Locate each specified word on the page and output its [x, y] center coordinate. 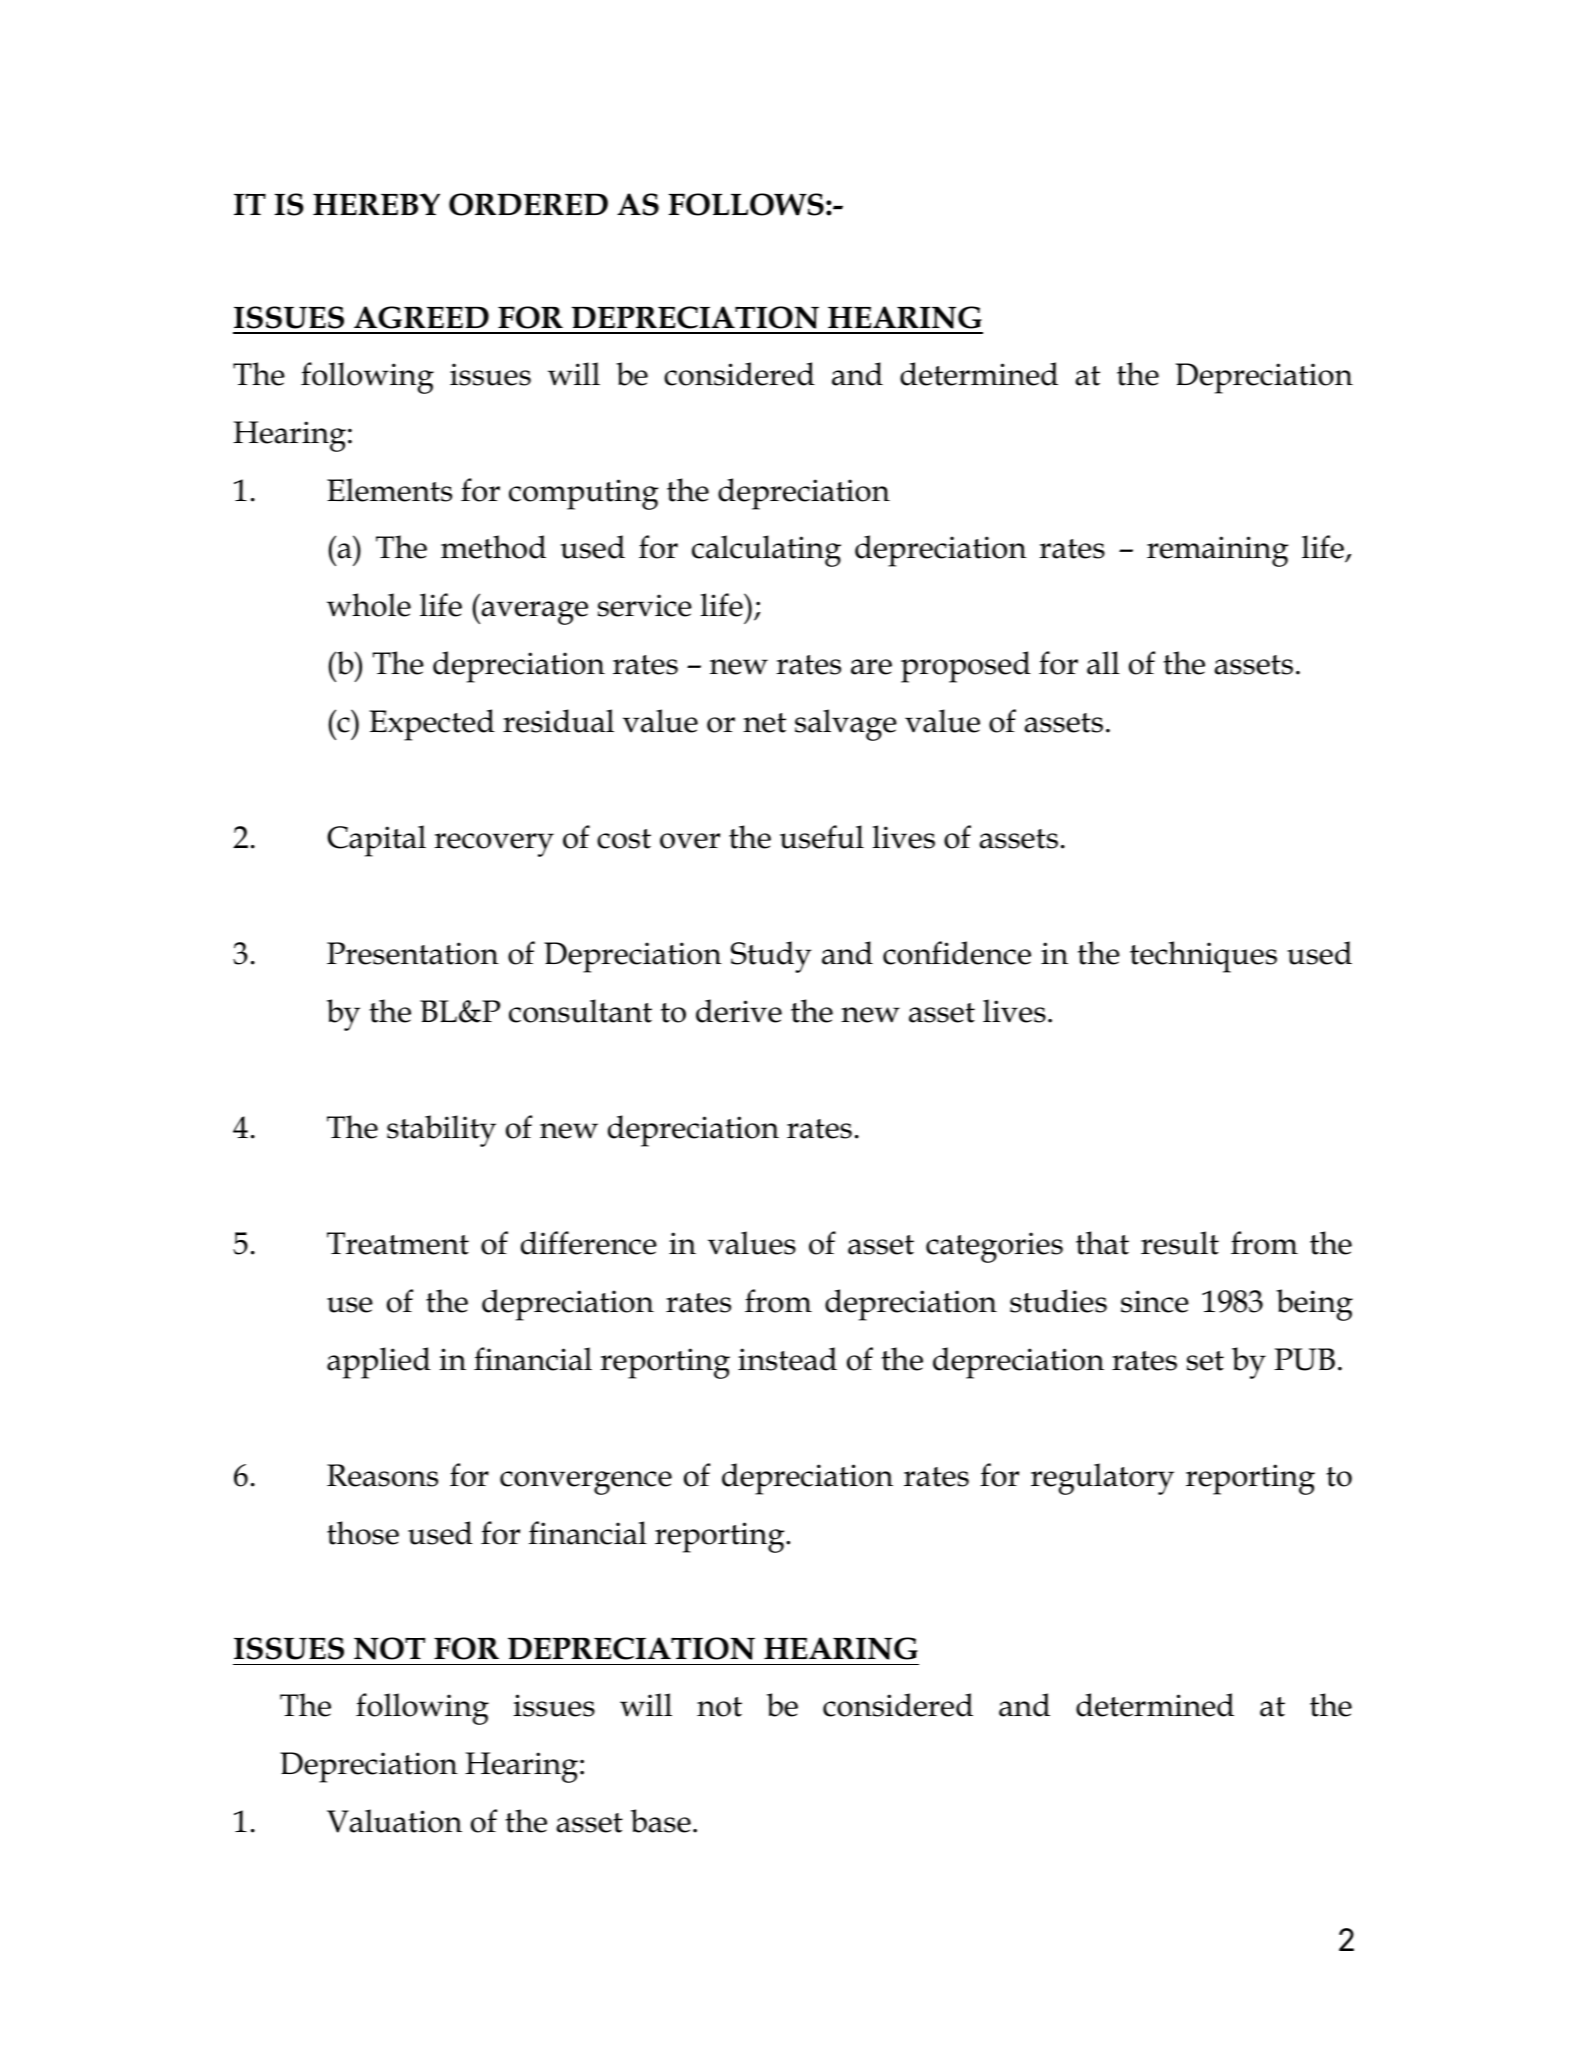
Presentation [413, 953]
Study [771, 957]
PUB [1304, 1359]
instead [787, 1359]
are [871, 667]
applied [379, 1363]
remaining [1217, 551]
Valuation [394, 1821]
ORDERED [528, 204]
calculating [766, 551]
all [1103, 663]
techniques [1203, 957]
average [533, 613]
